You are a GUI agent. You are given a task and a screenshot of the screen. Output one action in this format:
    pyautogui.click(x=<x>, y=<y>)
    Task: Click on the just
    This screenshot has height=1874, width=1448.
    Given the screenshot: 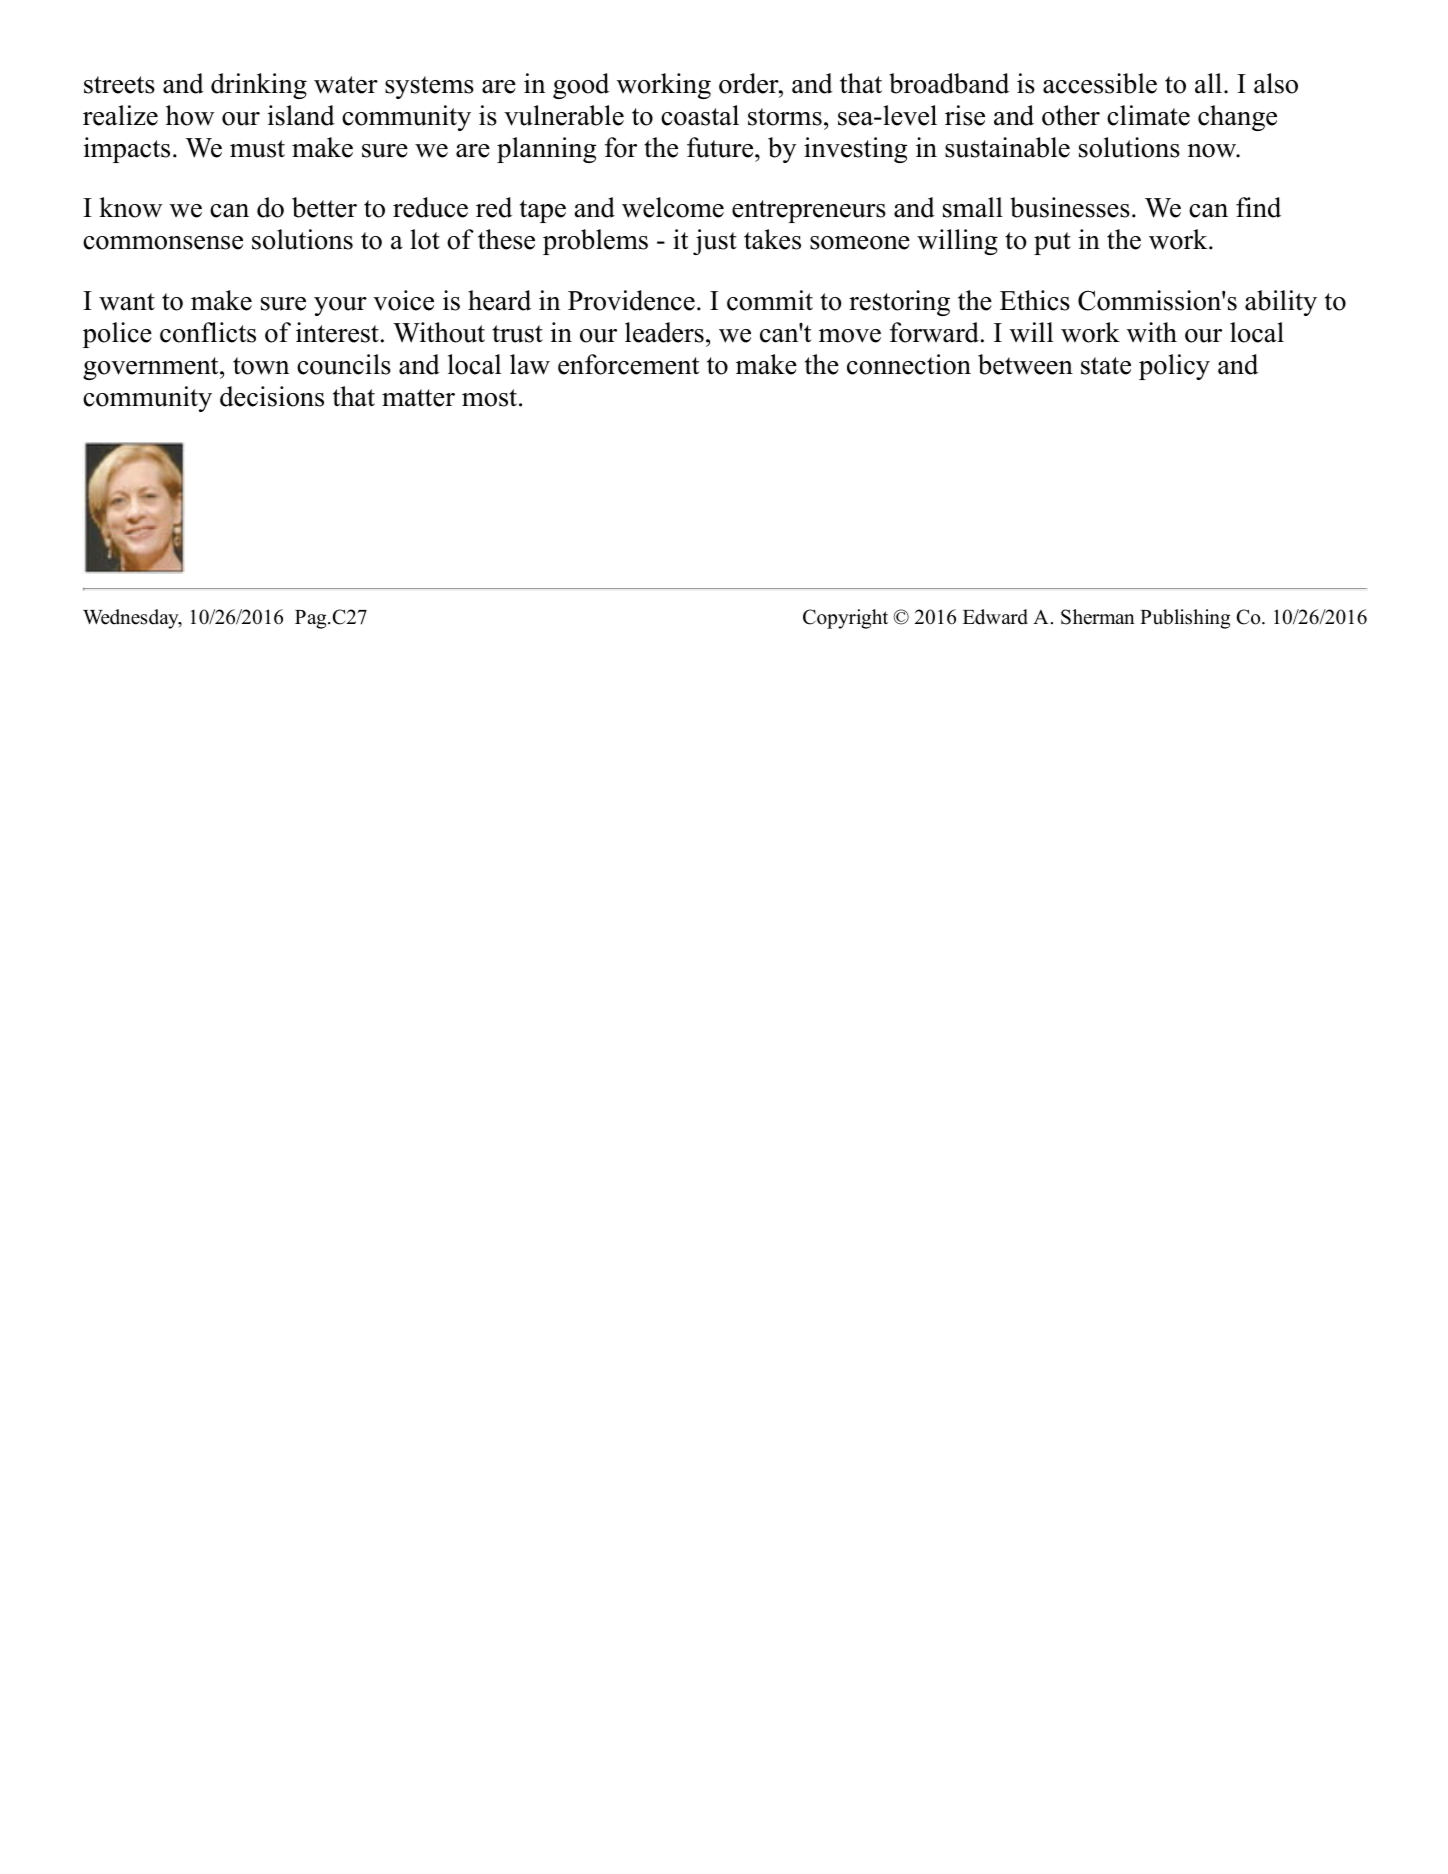 What is the action you would take?
    pyautogui.click(x=715, y=242)
